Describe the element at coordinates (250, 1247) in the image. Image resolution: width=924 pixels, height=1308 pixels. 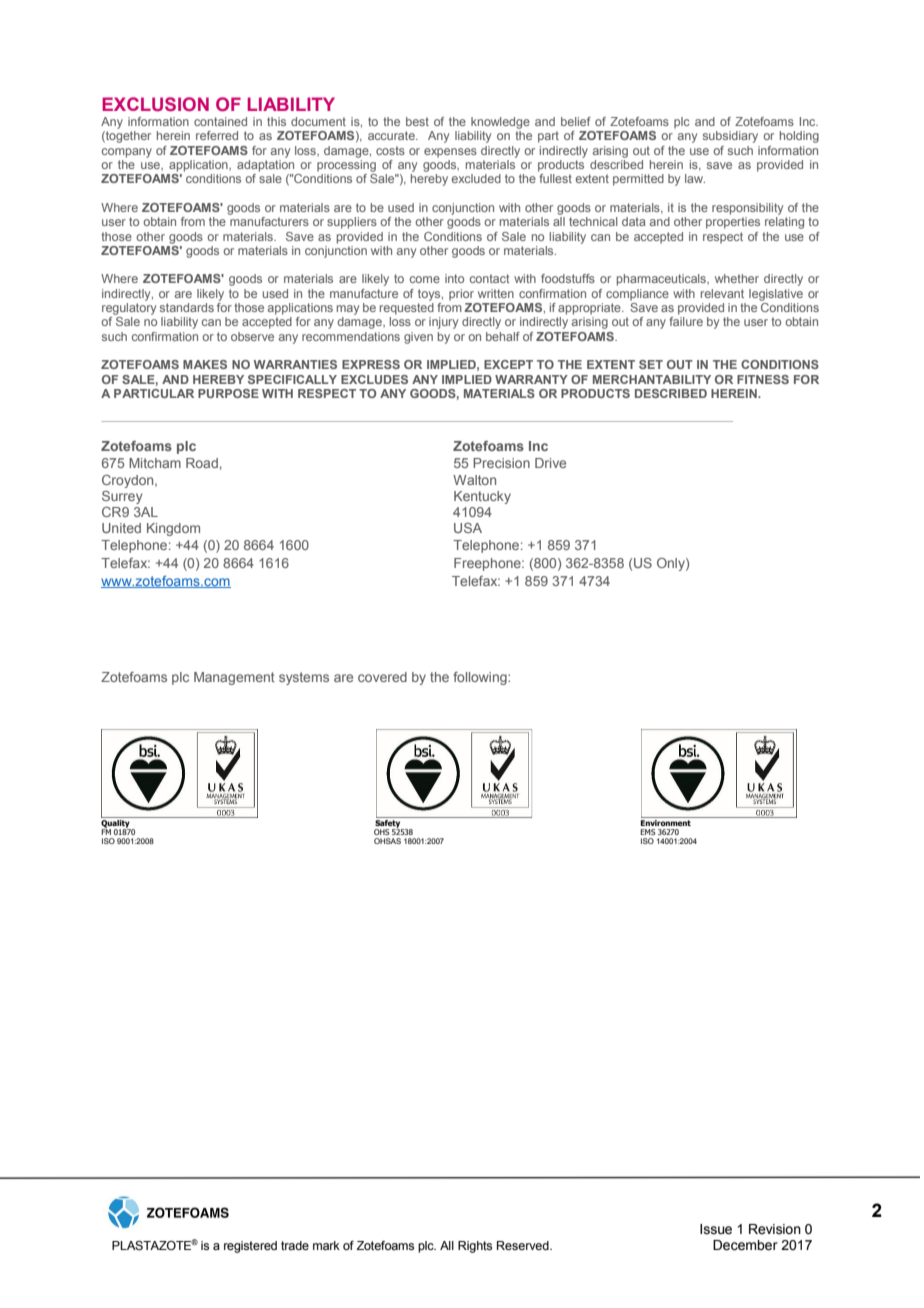
I see `registered` at that location.
